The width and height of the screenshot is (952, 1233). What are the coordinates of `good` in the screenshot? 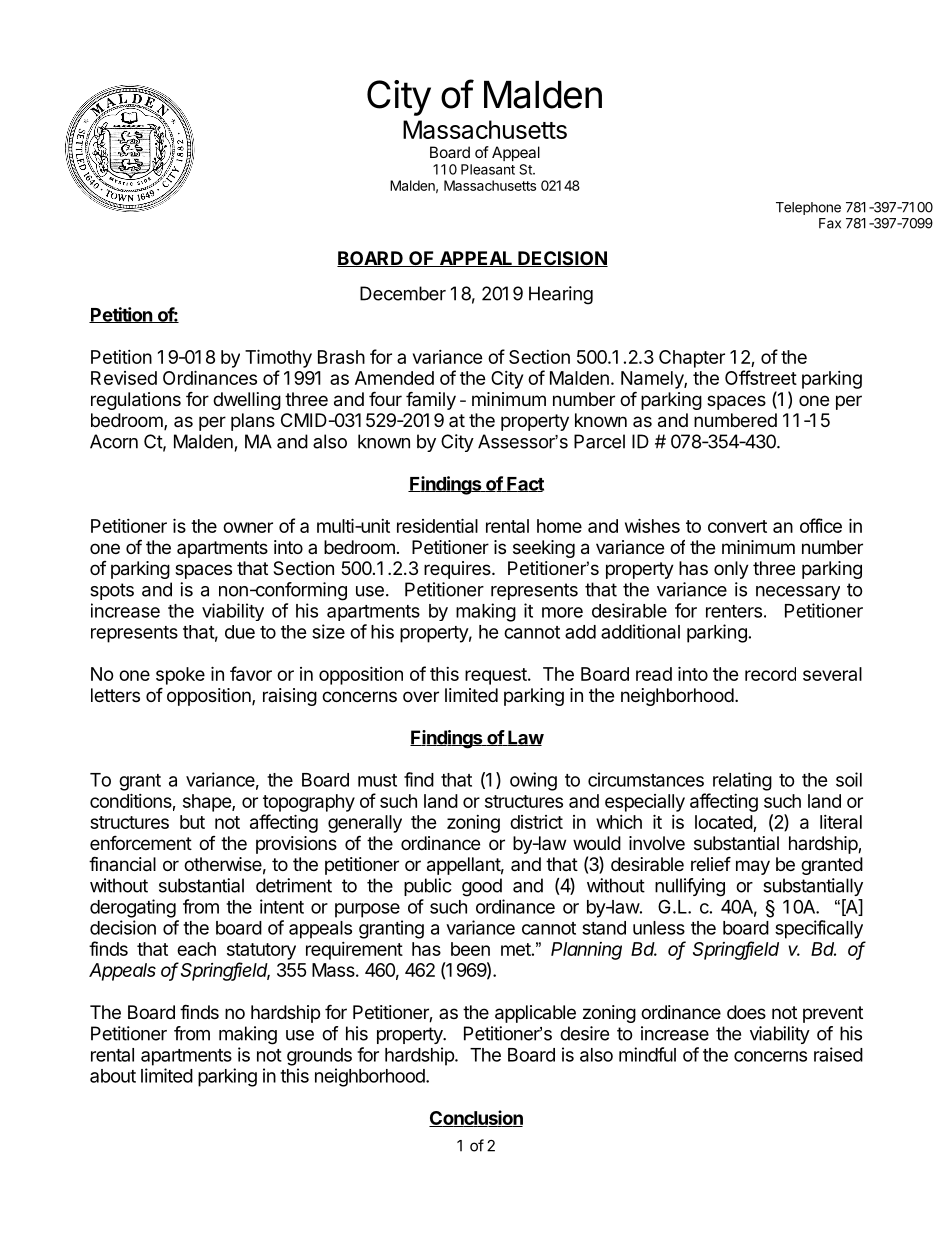 It's located at (482, 887).
